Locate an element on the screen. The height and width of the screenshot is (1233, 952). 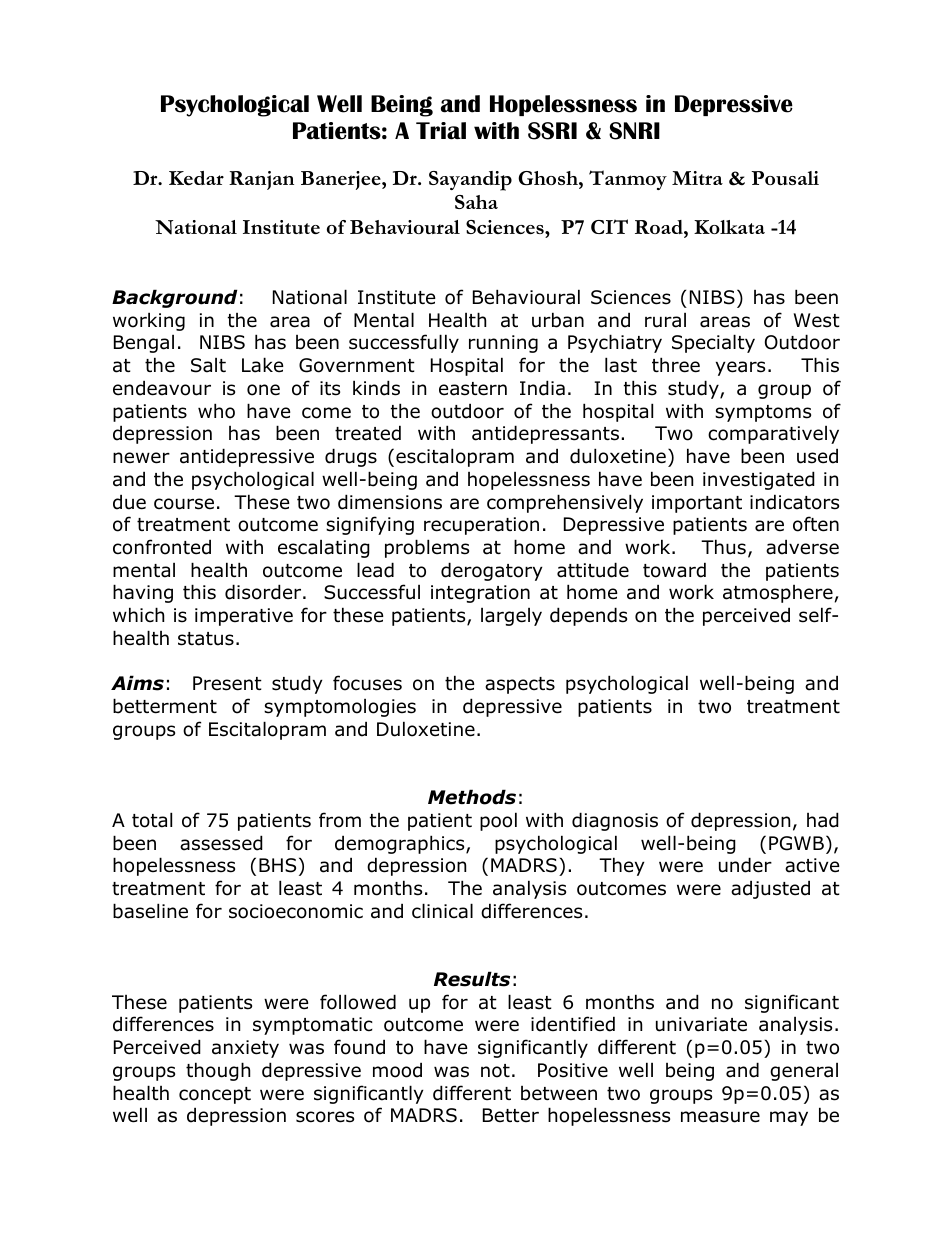
measure is located at coordinates (720, 1117).
